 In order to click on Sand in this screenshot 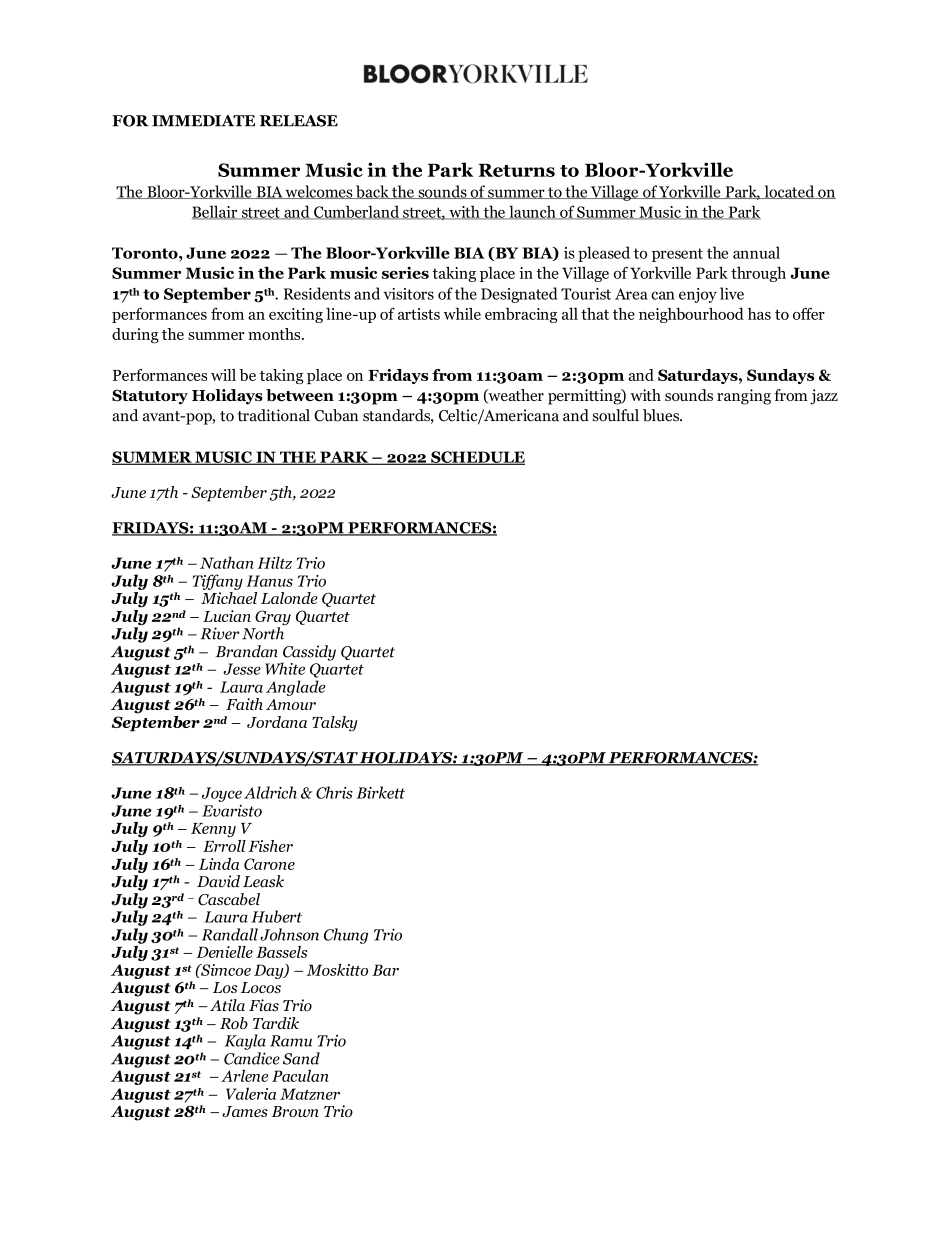, I will do `click(301, 1058)`.
